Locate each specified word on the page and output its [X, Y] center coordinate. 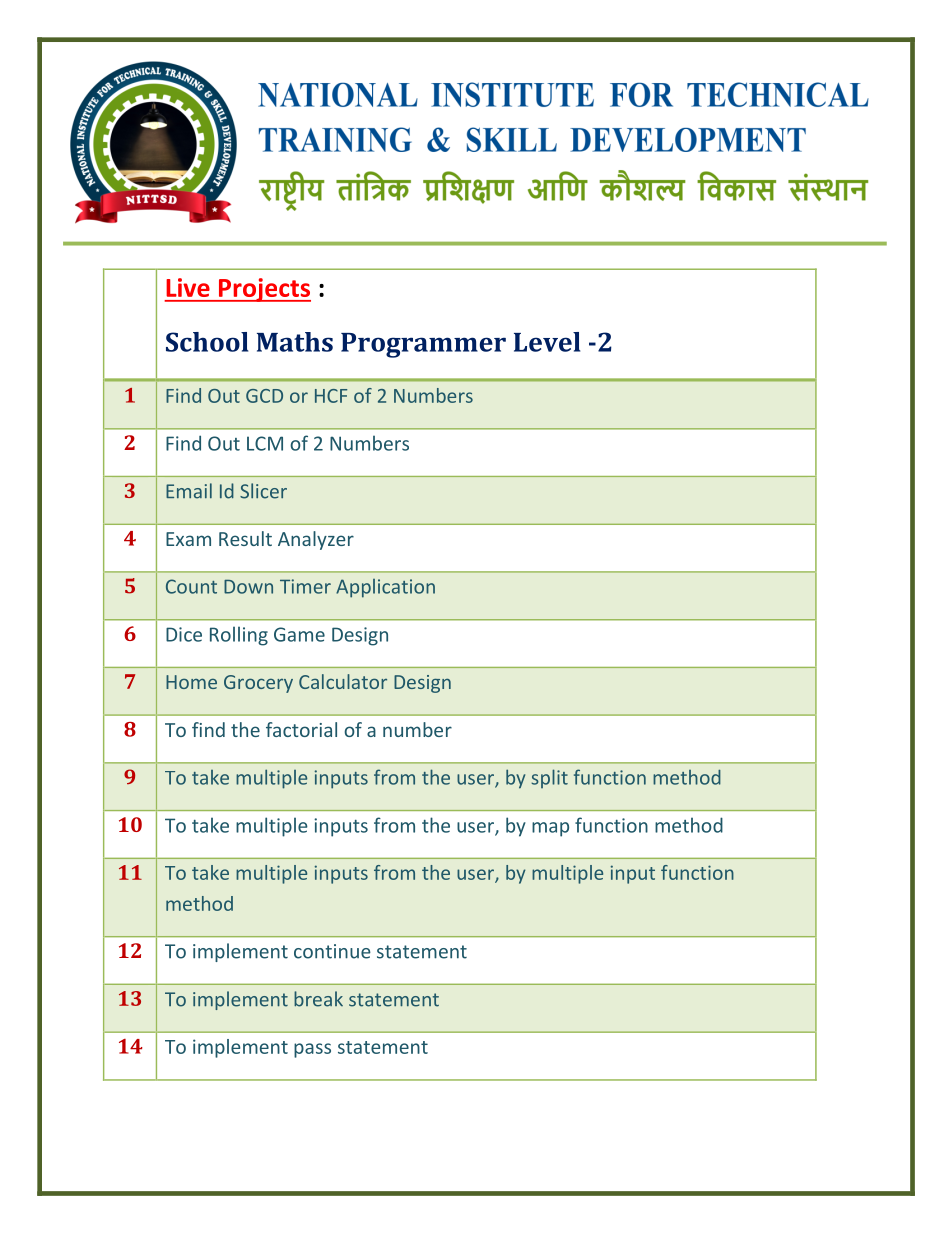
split [549, 778]
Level [547, 342]
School [207, 342]
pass [312, 1050]
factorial [301, 729]
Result [245, 538]
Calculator [343, 681]
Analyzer [316, 540]
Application [385, 588]
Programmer [423, 345]
